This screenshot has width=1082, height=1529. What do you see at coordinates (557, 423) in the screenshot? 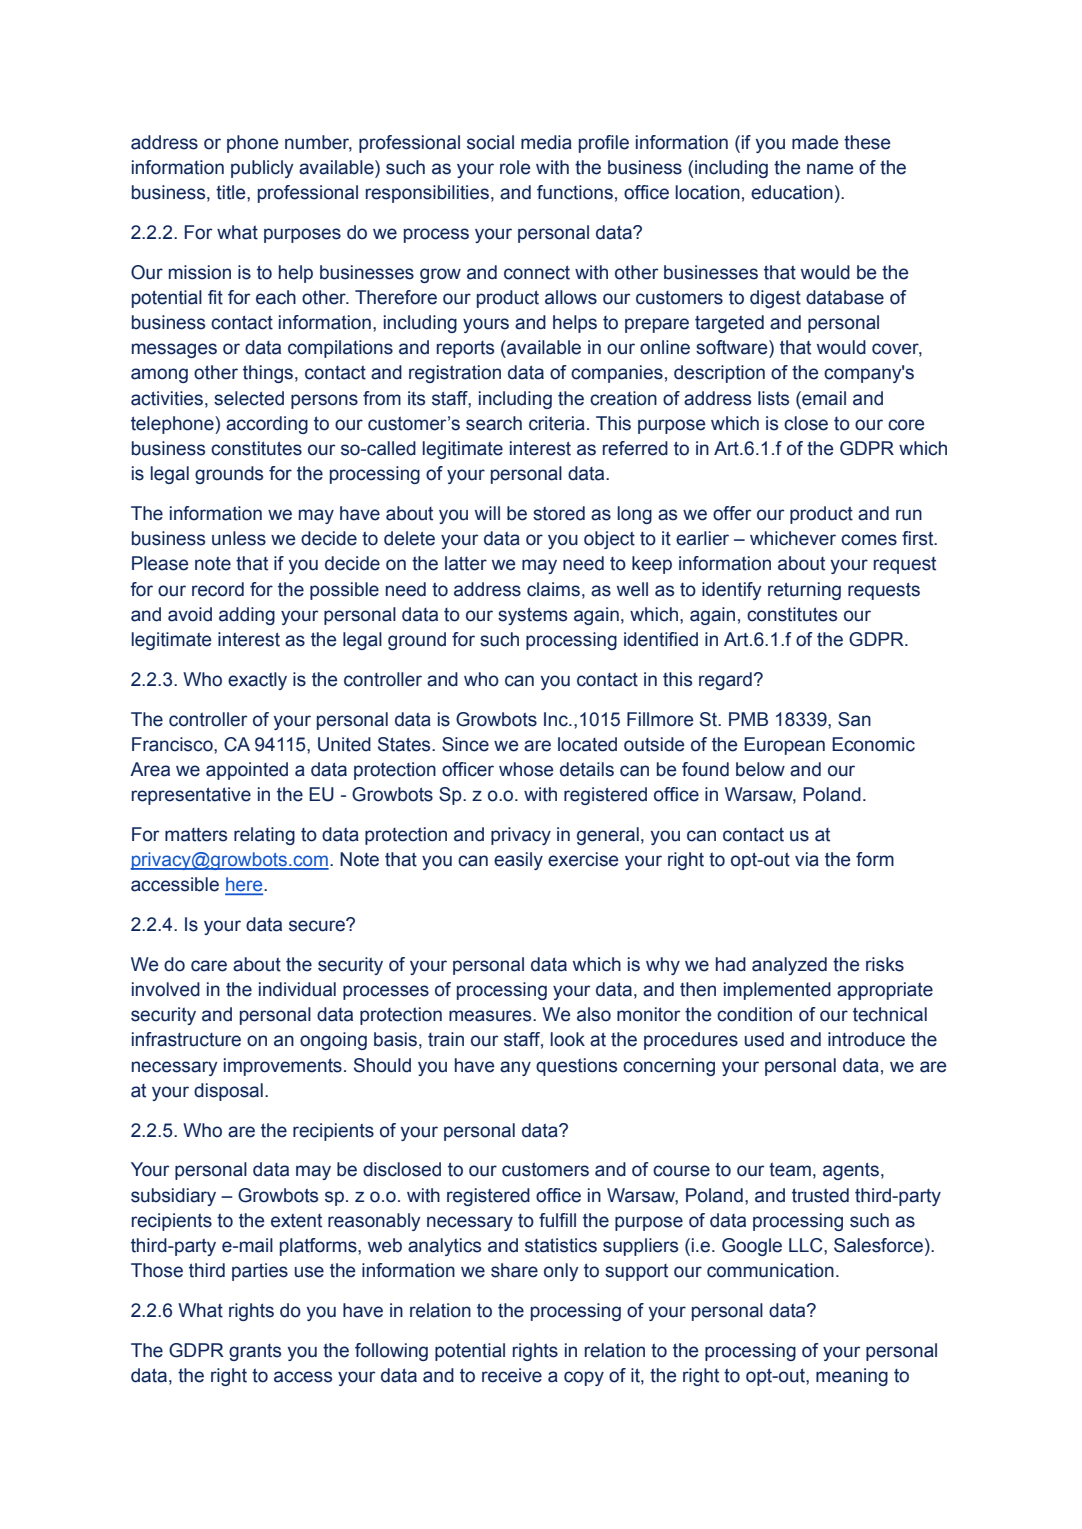
I see `criteria` at bounding box center [557, 423].
